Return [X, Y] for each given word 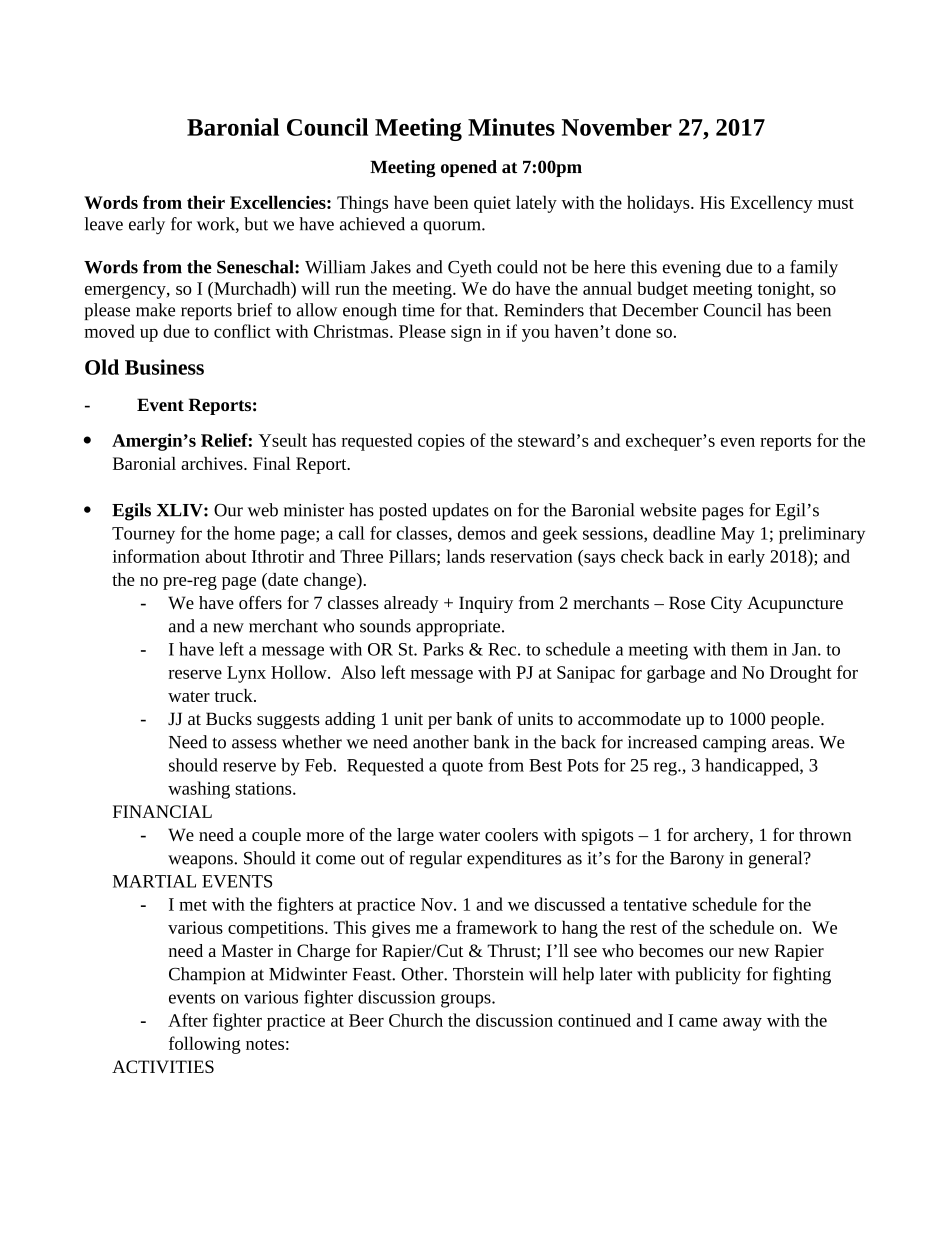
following [205, 1045]
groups [467, 1001]
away [742, 1024]
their [206, 202]
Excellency [771, 204]
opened [469, 168]
